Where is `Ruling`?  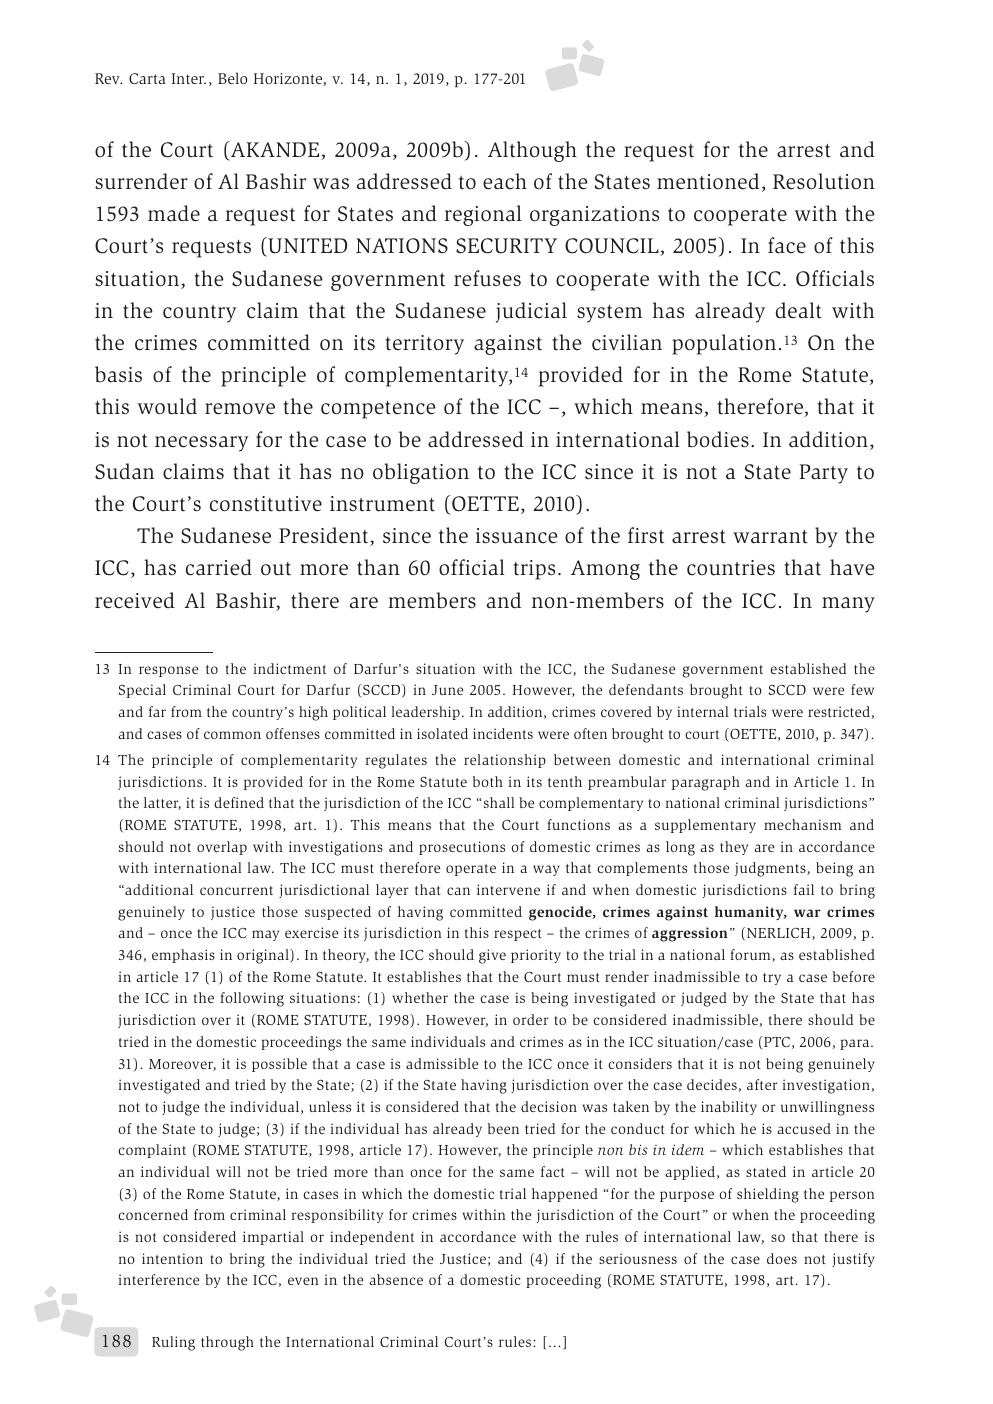
Ruling is located at coordinates (173, 1343).
